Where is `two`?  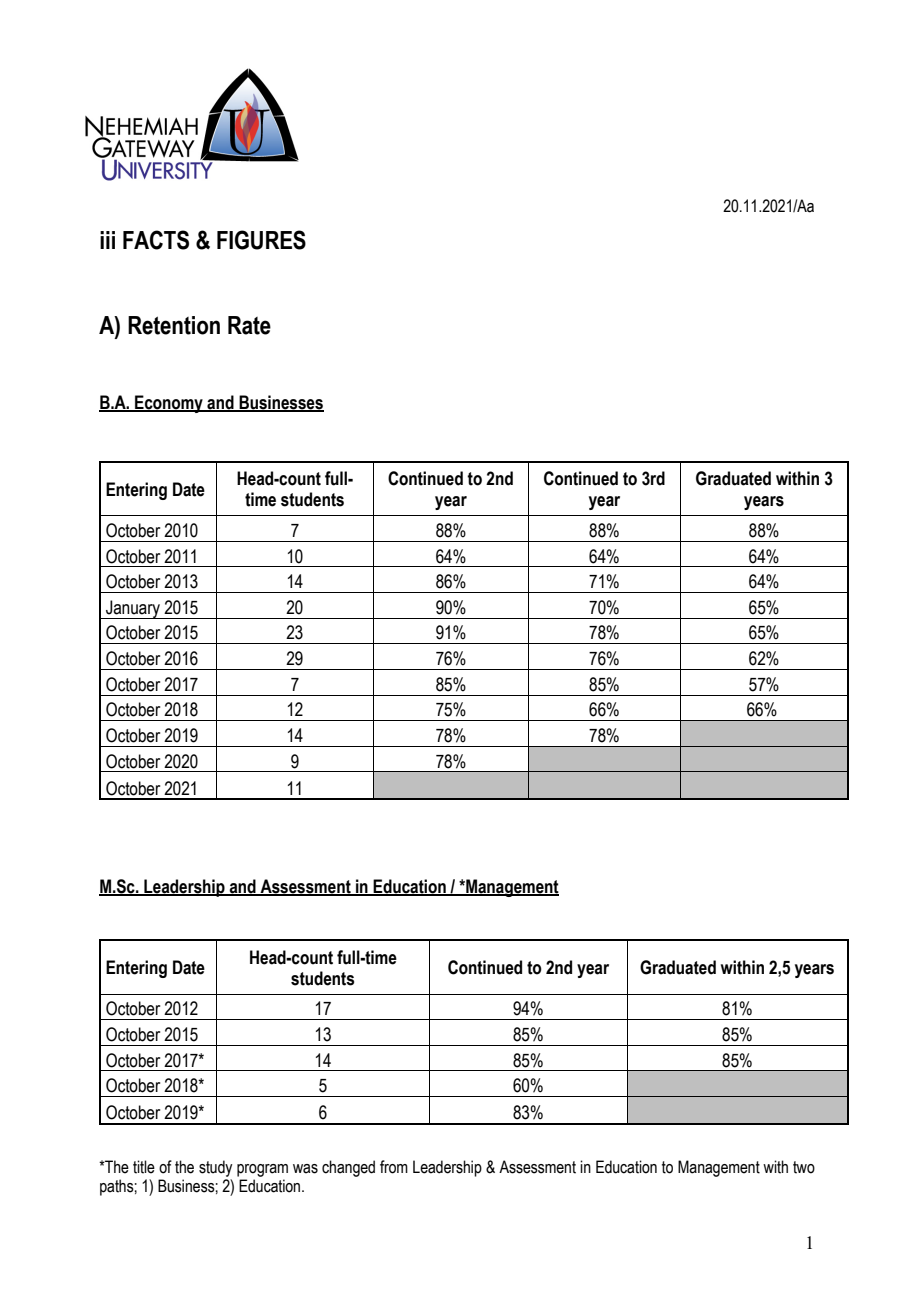
two is located at coordinates (804, 1167).
